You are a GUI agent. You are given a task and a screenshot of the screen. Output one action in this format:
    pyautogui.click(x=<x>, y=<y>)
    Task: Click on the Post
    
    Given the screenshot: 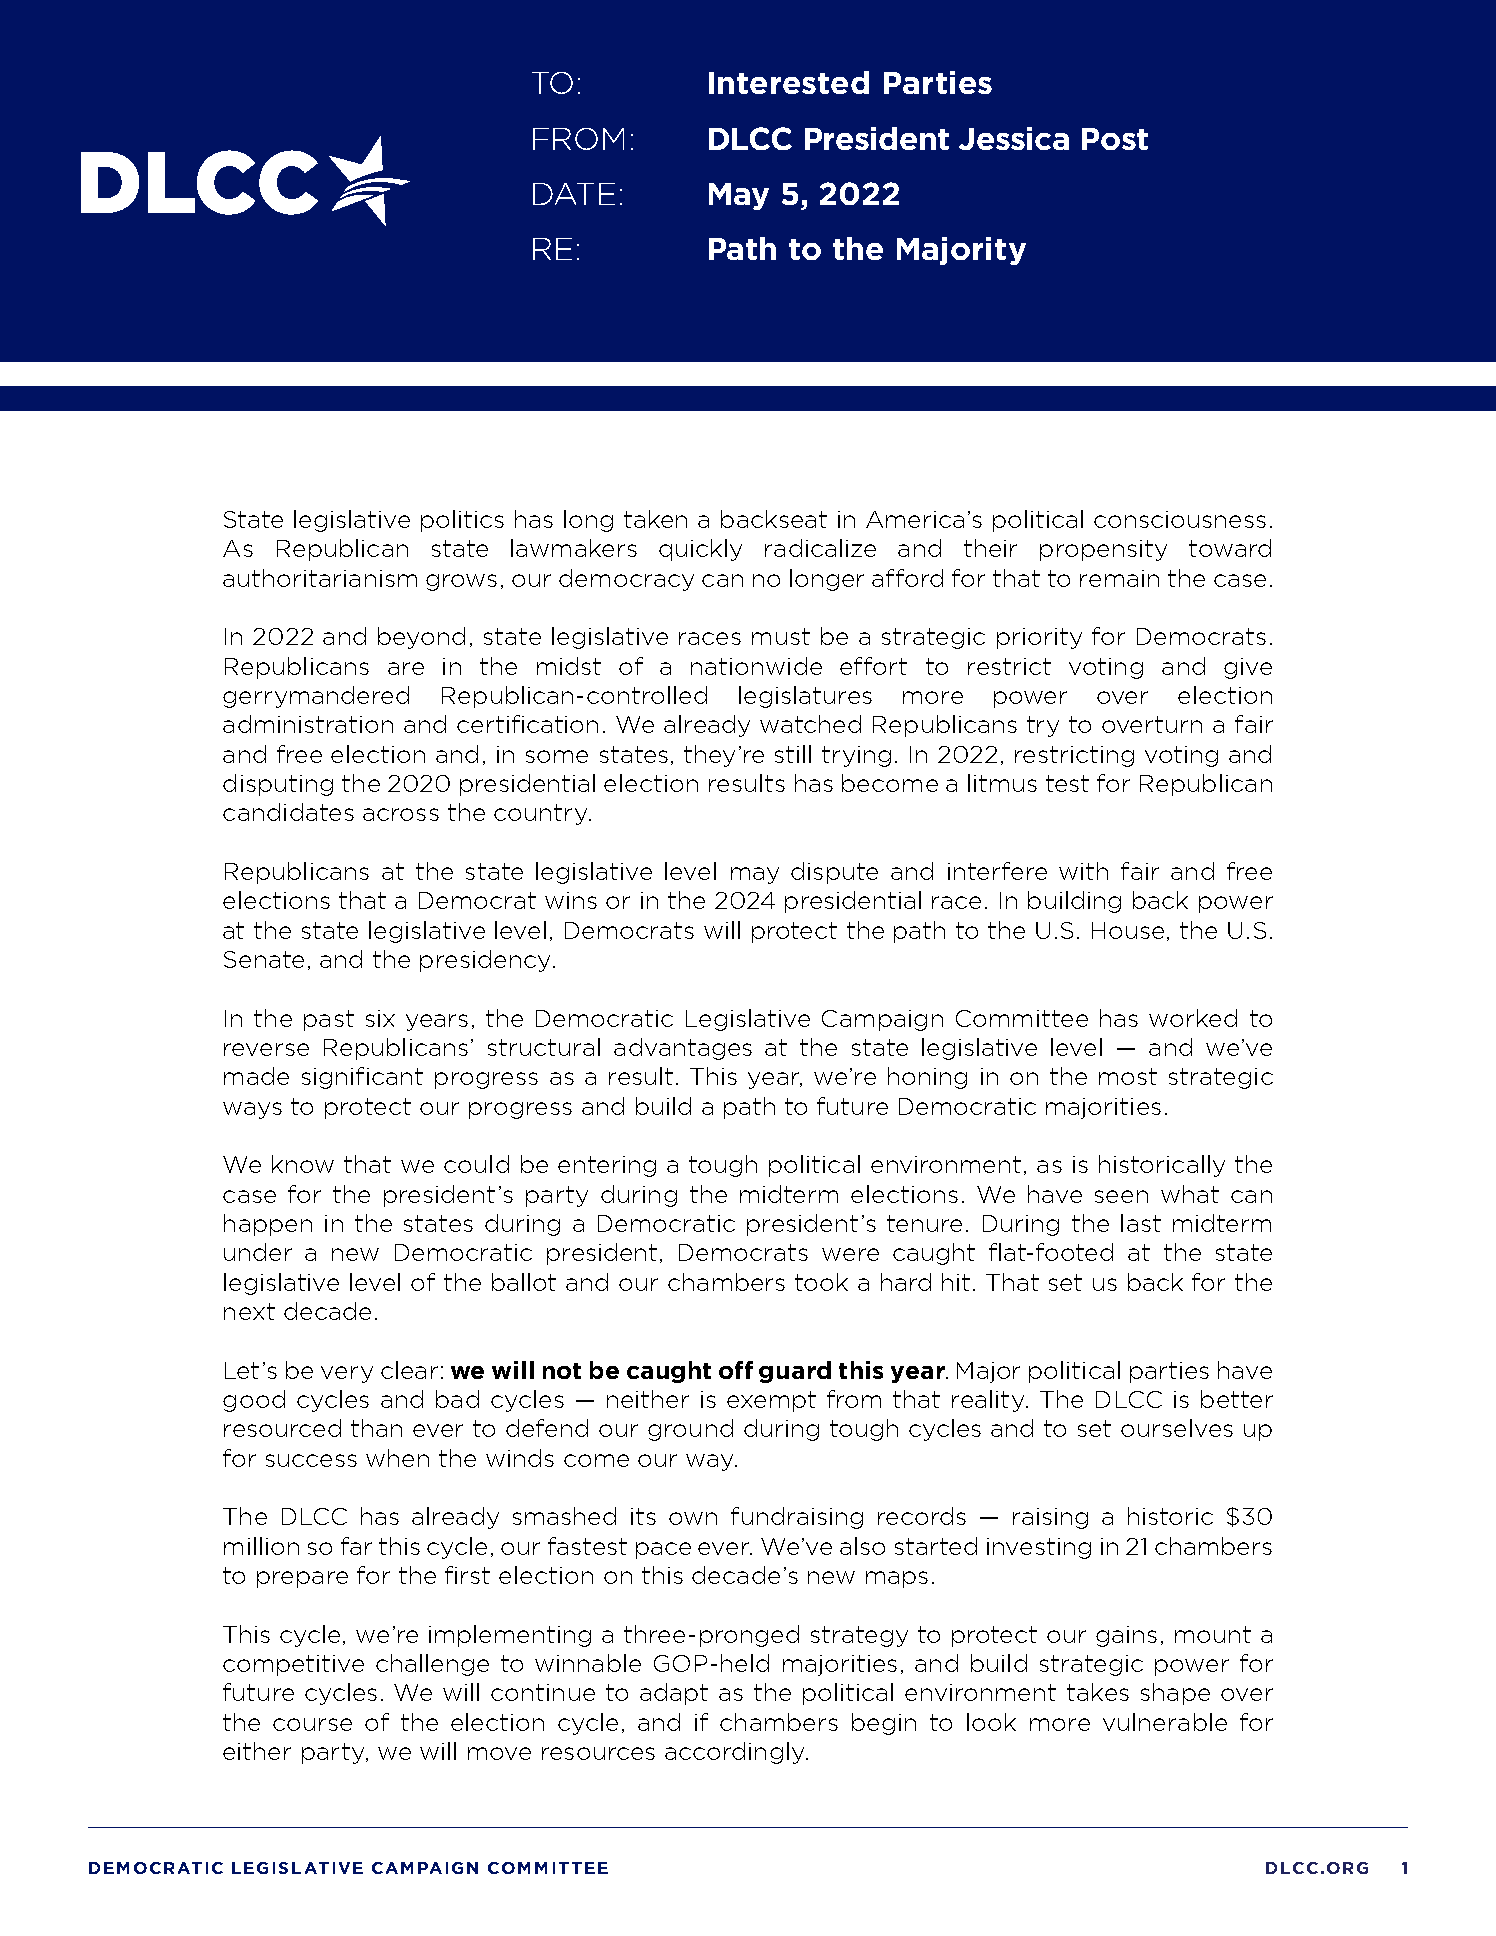 What is the action you would take?
    pyautogui.click(x=1115, y=139)
